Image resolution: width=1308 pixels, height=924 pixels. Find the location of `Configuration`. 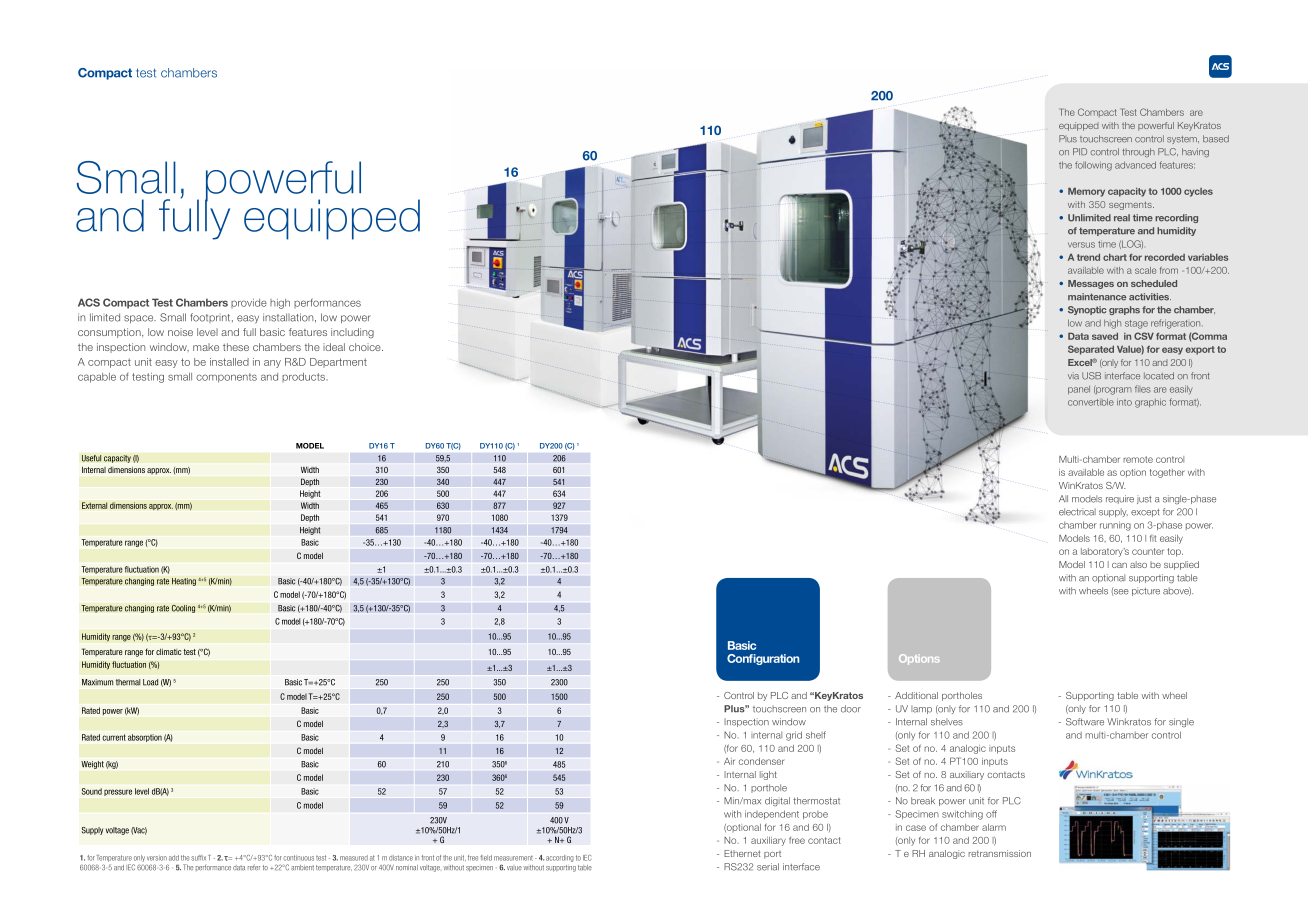

Configuration is located at coordinates (763, 659).
